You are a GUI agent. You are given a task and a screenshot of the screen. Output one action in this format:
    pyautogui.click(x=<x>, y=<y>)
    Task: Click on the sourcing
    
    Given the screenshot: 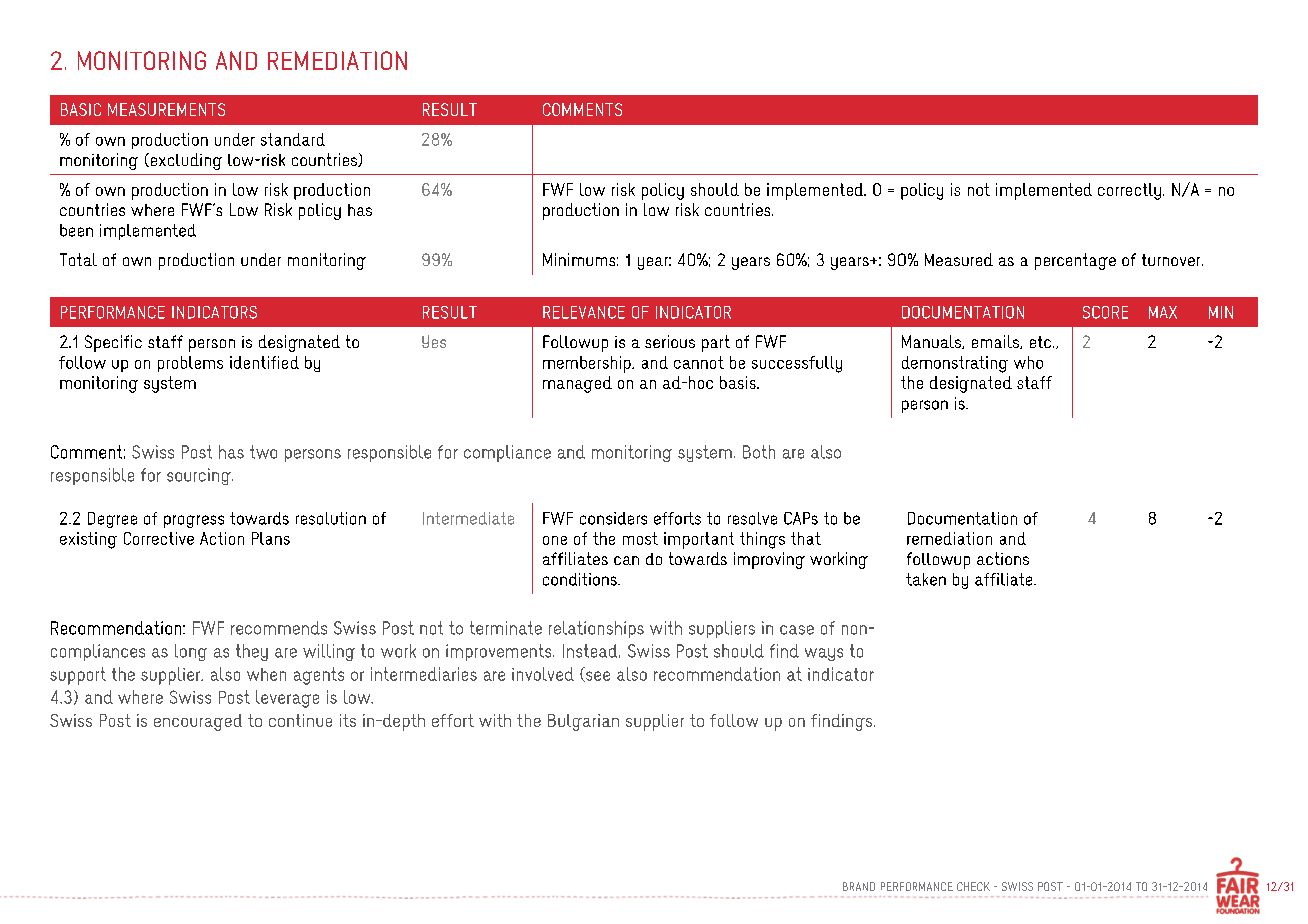 What is the action you would take?
    pyautogui.click(x=200, y=476)
